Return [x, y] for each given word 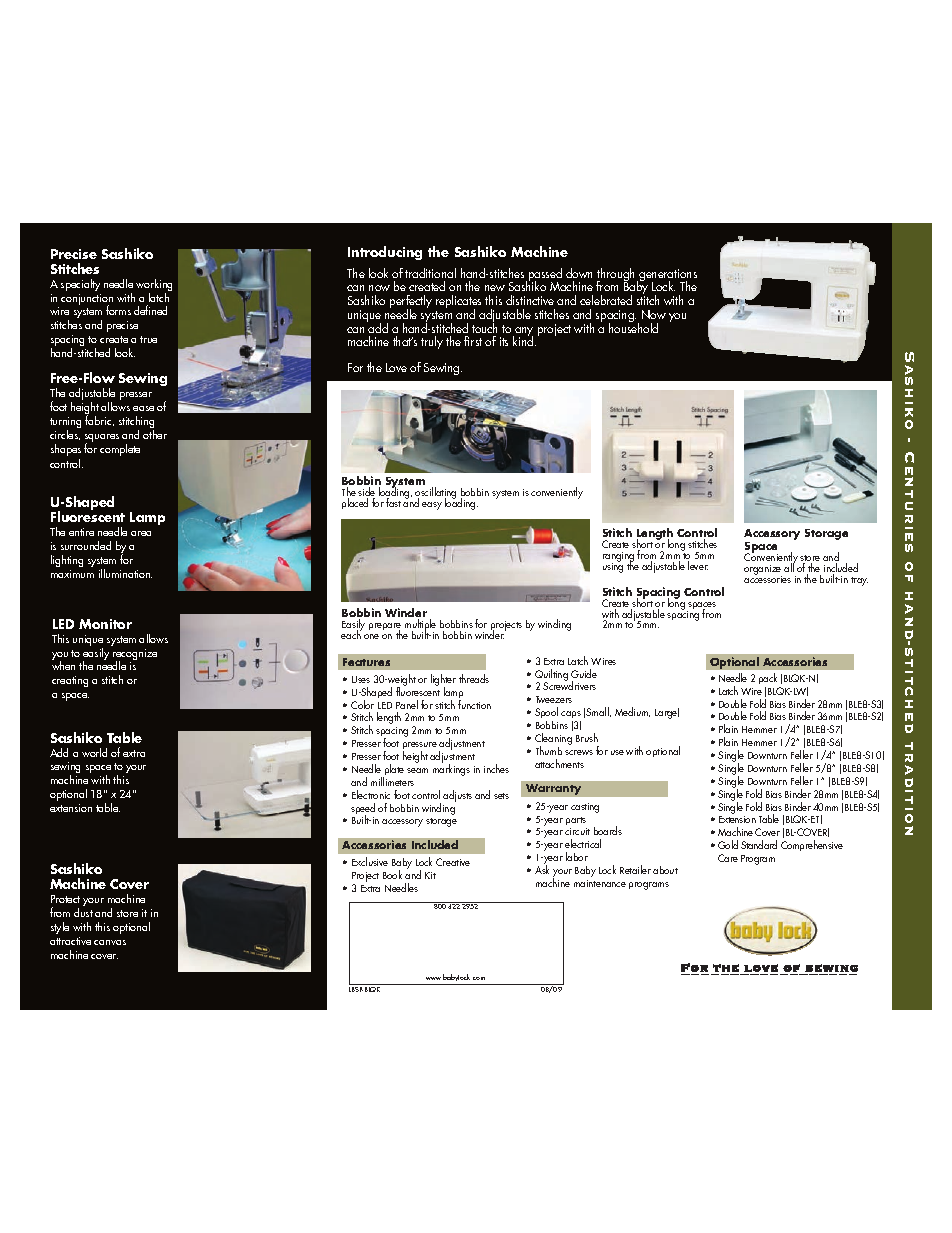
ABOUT [665, 870]
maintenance [600, 883]
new [495, 288]
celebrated [606, 300]
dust [83, 912]
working [154, 286]
